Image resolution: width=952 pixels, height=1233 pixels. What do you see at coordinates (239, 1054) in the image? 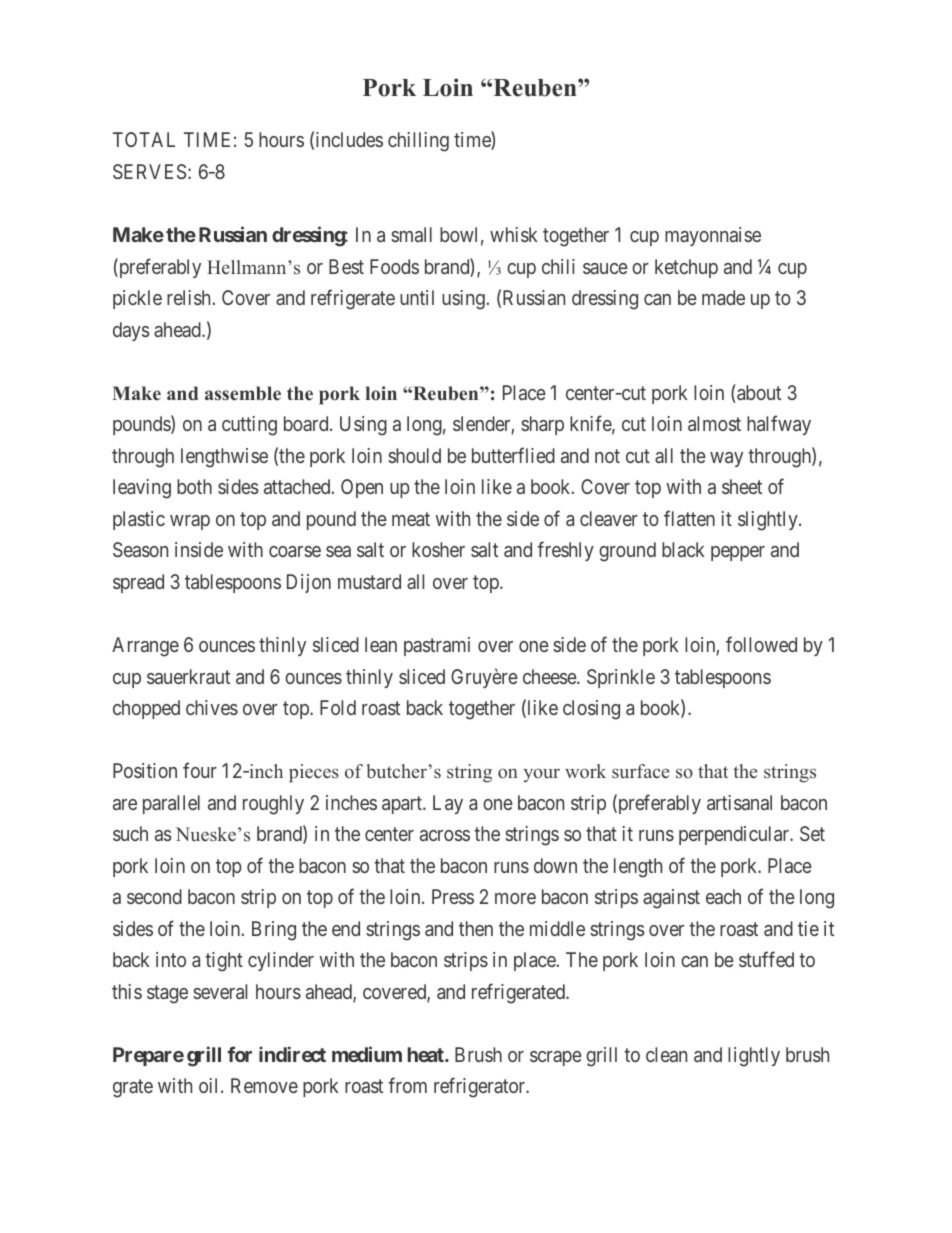
I see `for` at bounding box center [239, 1054].
